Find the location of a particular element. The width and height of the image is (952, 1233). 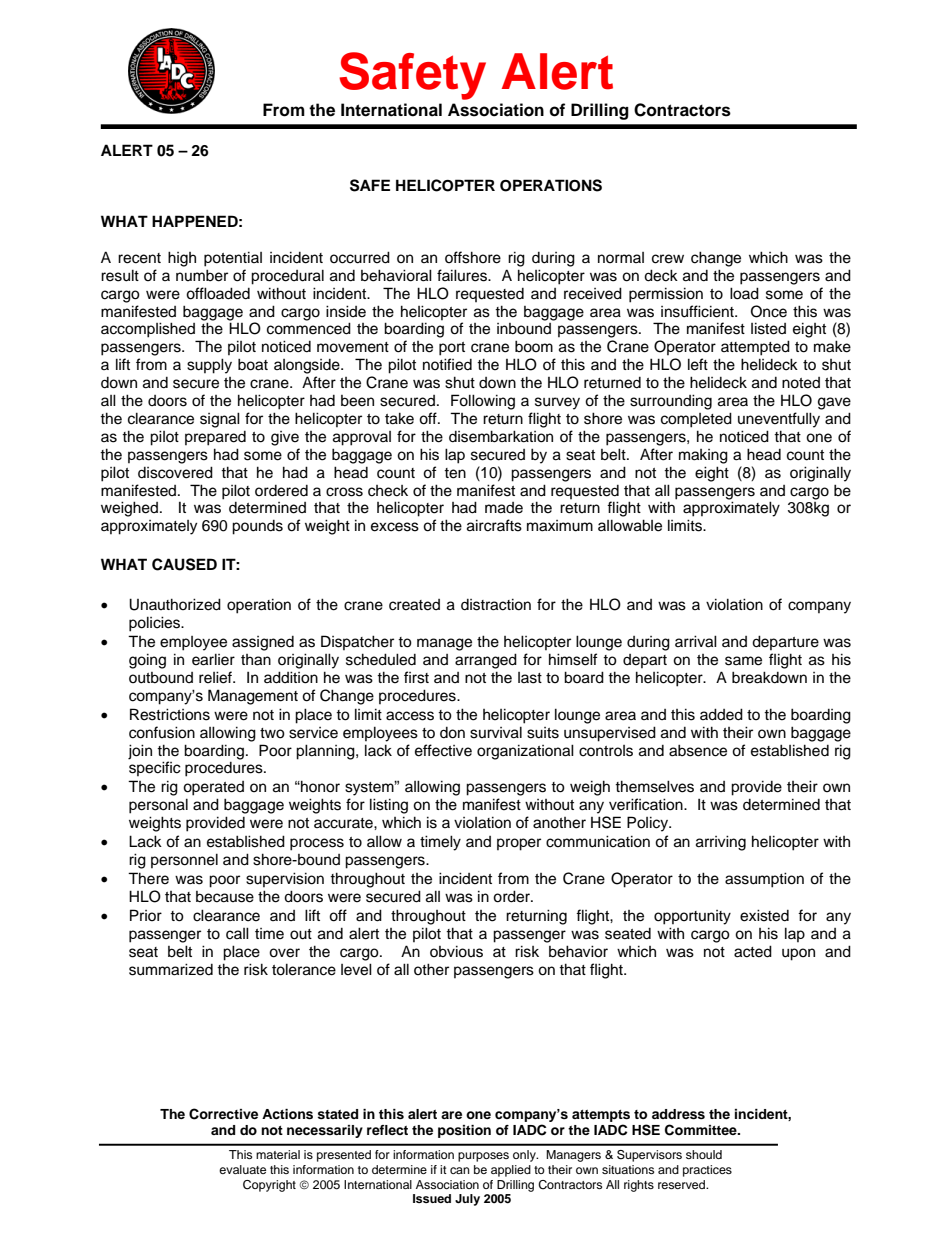

failures is located at coordinates (463, 275).
